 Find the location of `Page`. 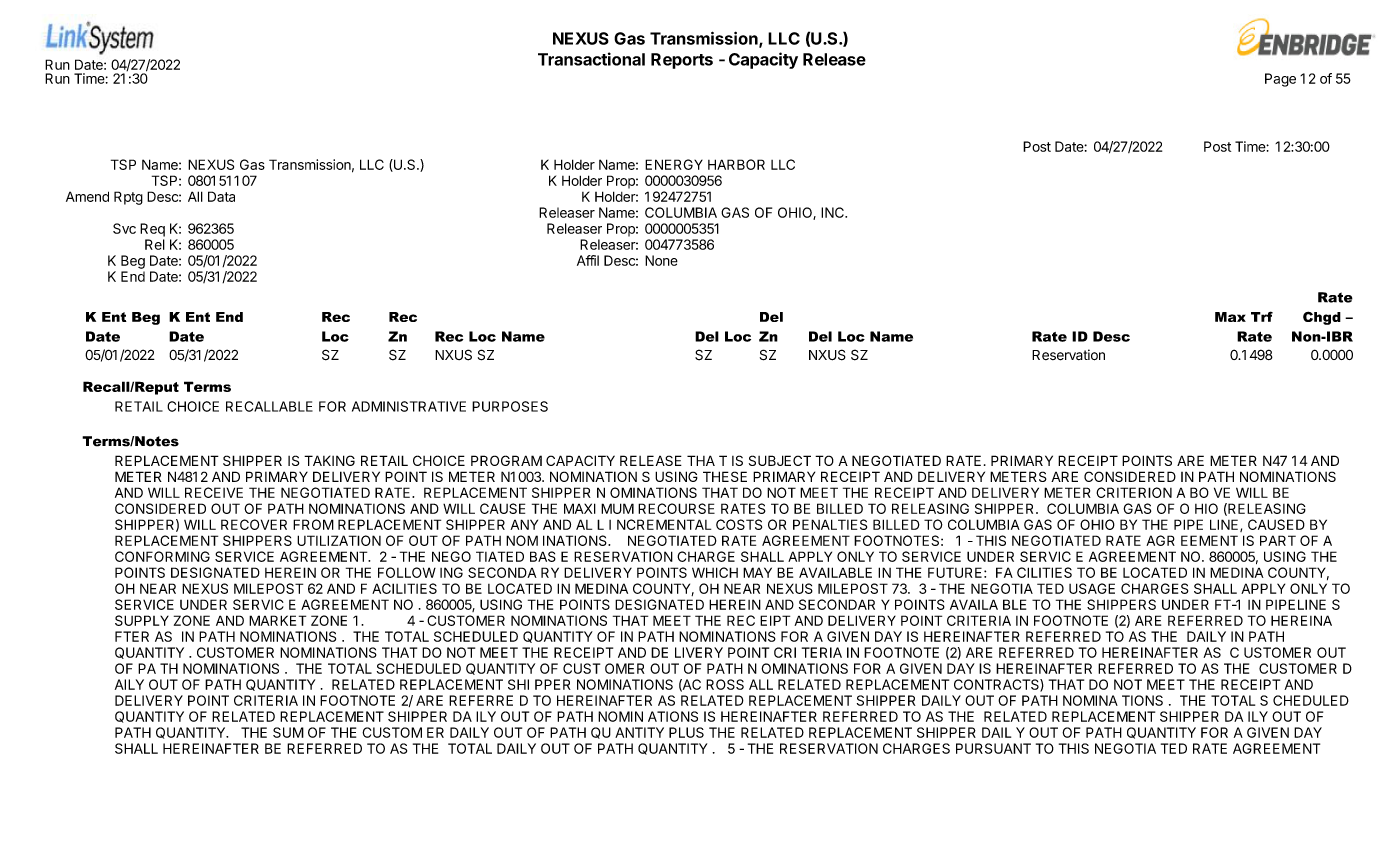

Page is located at coordinates (1280, 80).
